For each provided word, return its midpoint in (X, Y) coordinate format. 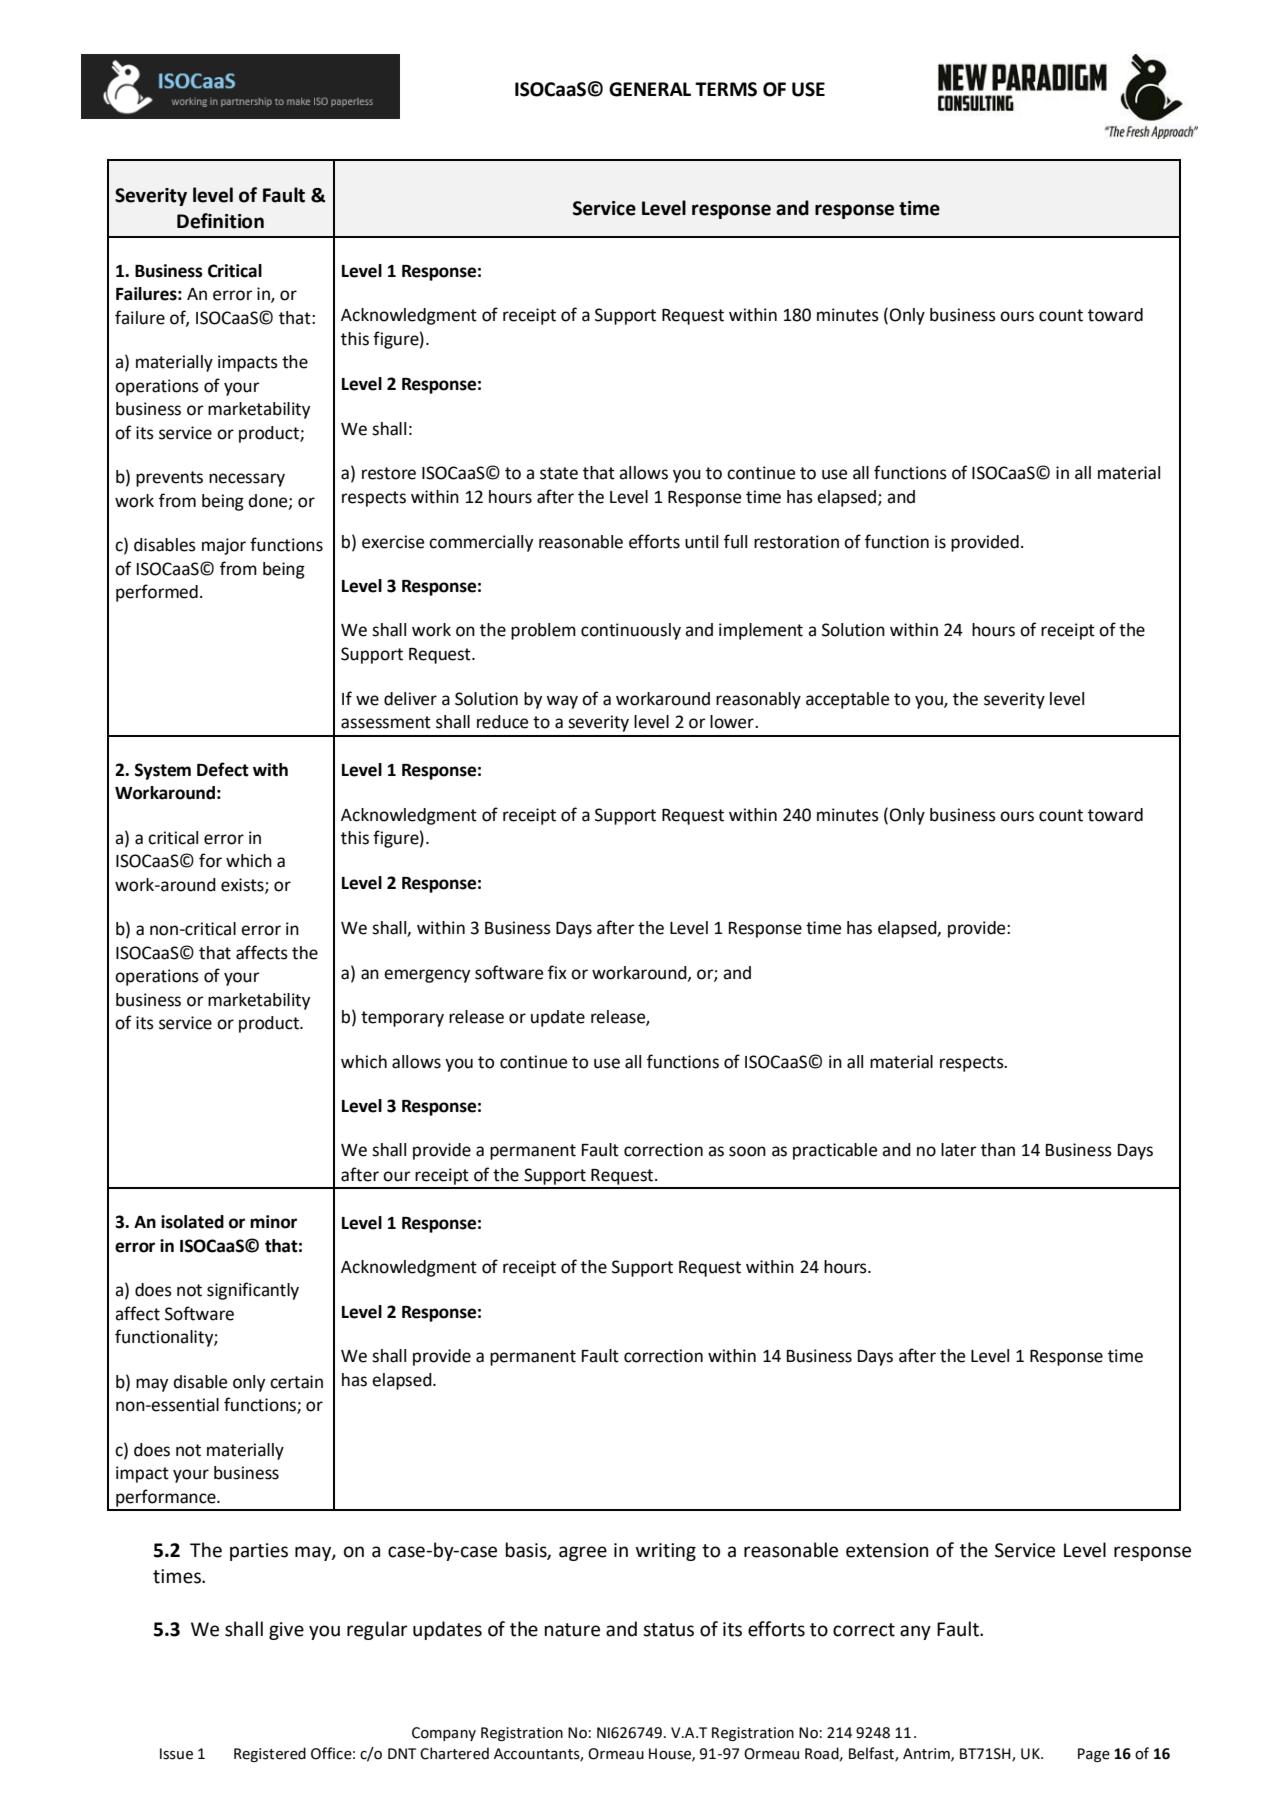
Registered (270, 1754)
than (998, 1150)
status (668, 1630)
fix (557, 972)
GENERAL (650, 89)
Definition (220, 221)
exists (243, 885)
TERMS (726, 89)
